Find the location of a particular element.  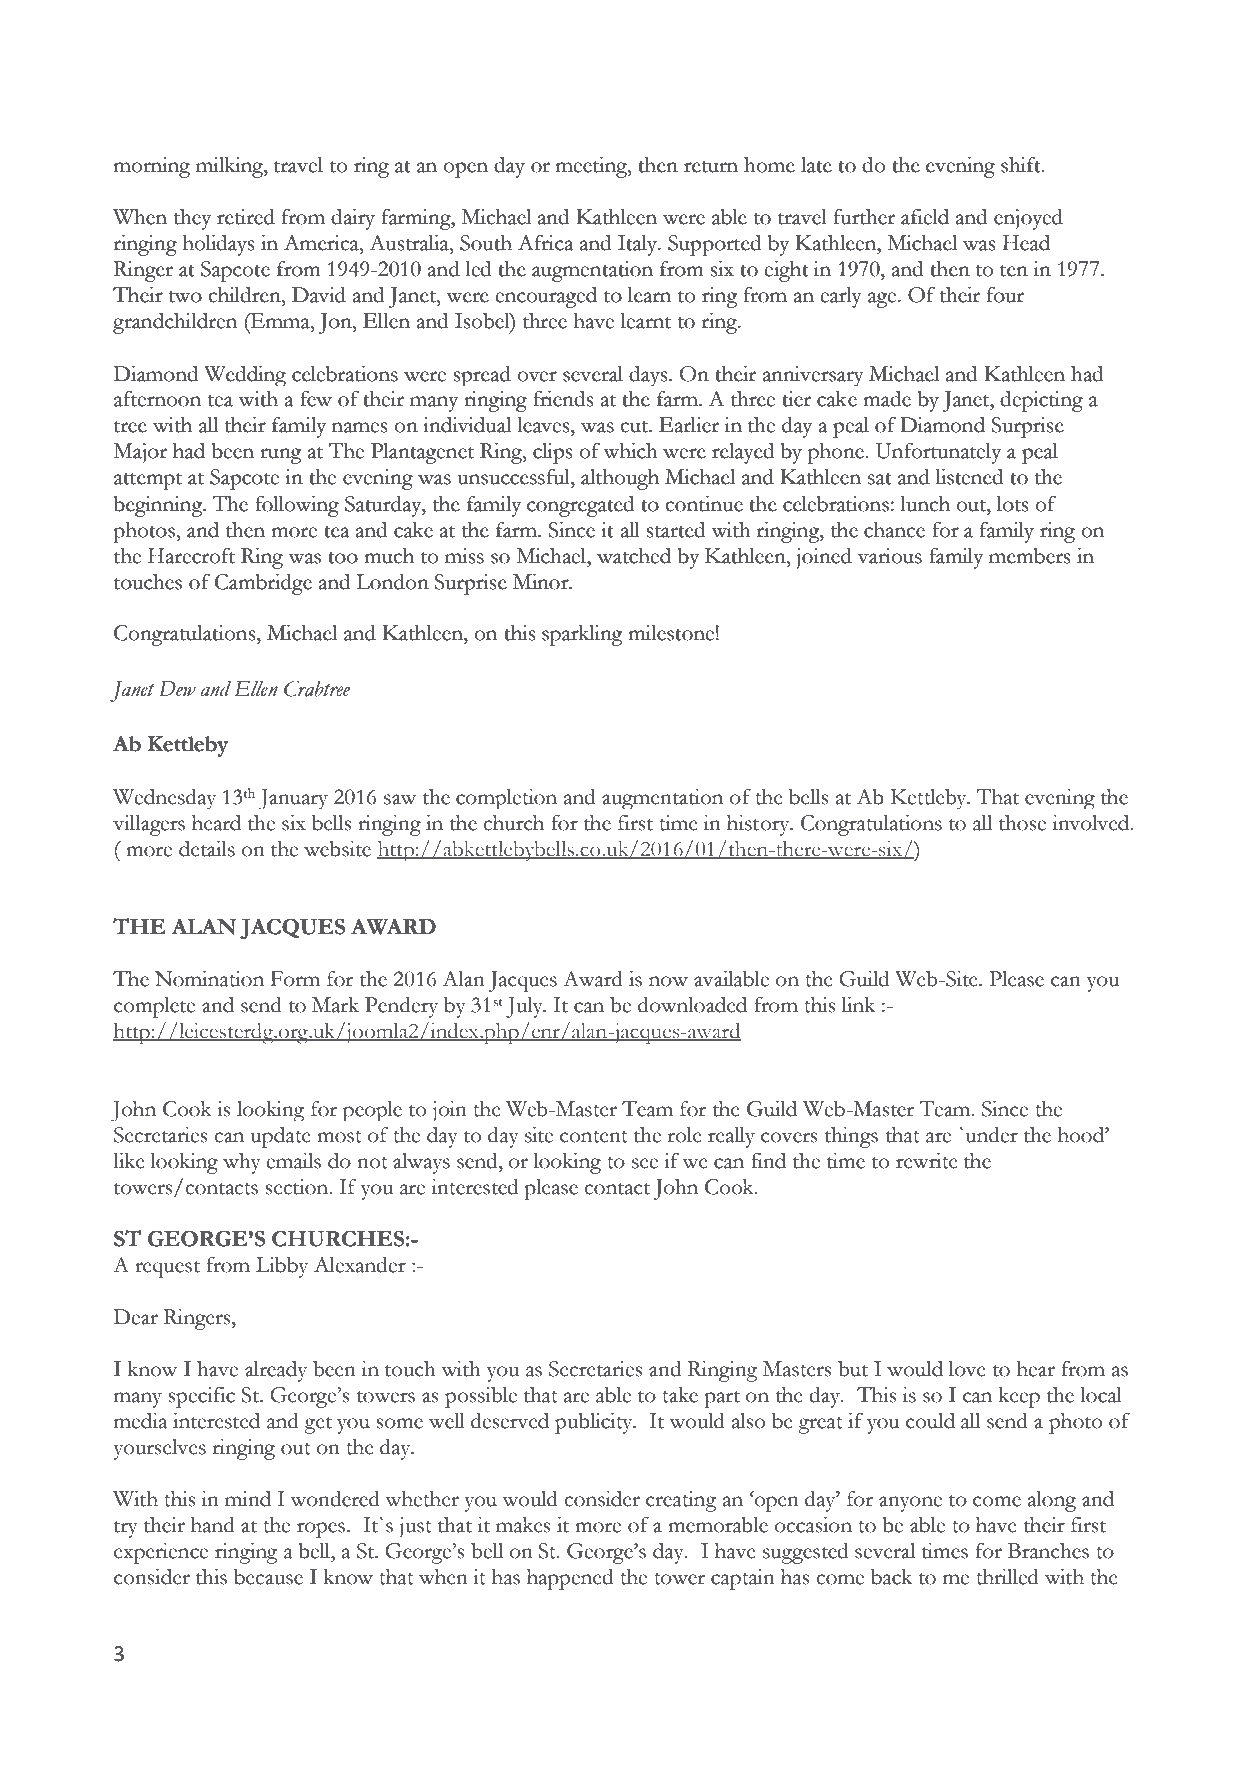

why is located at coordinates (242, 1163).
